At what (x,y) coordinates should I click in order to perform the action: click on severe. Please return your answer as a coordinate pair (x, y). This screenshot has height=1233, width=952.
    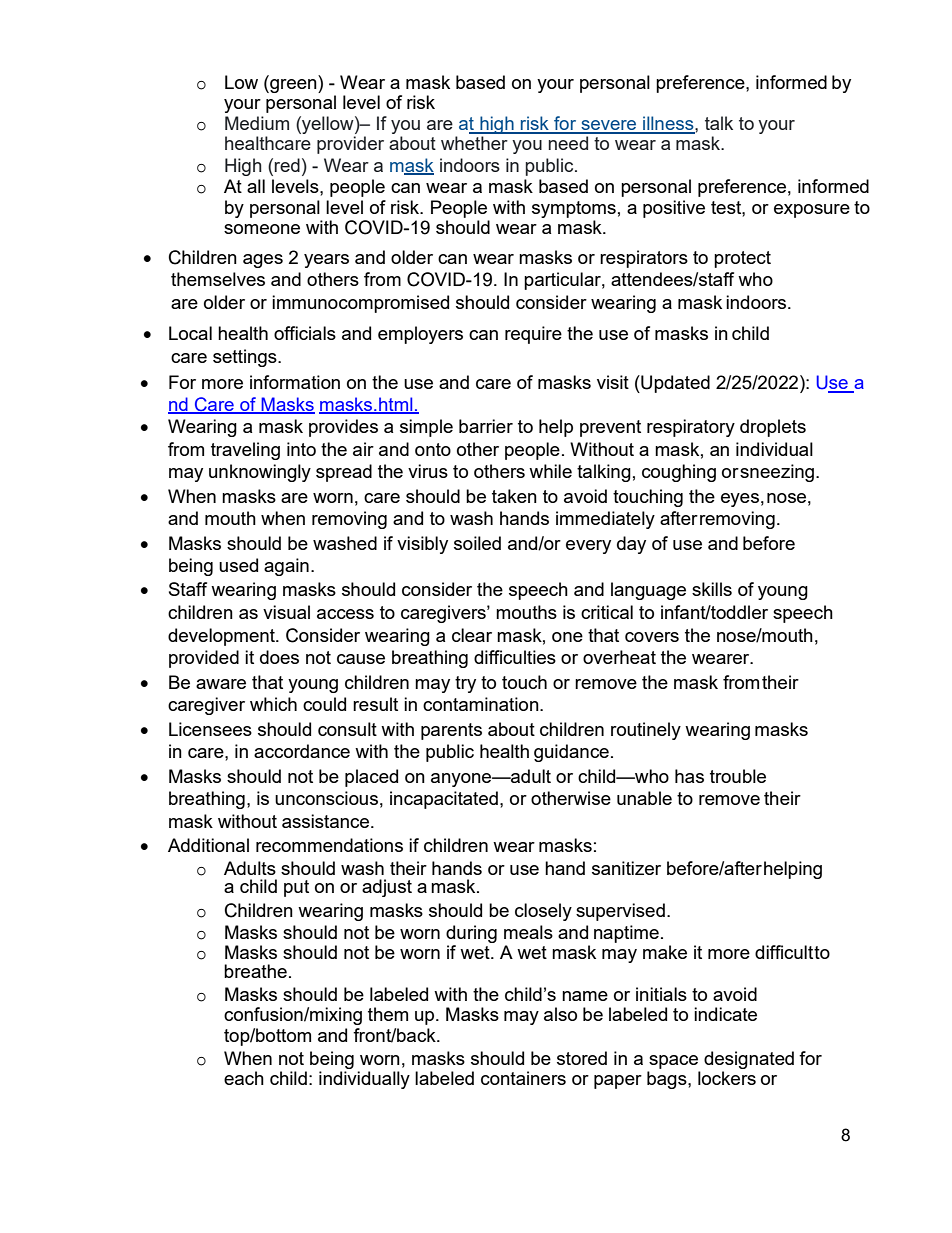
    Looking at the image, I should click on (609, 126).
